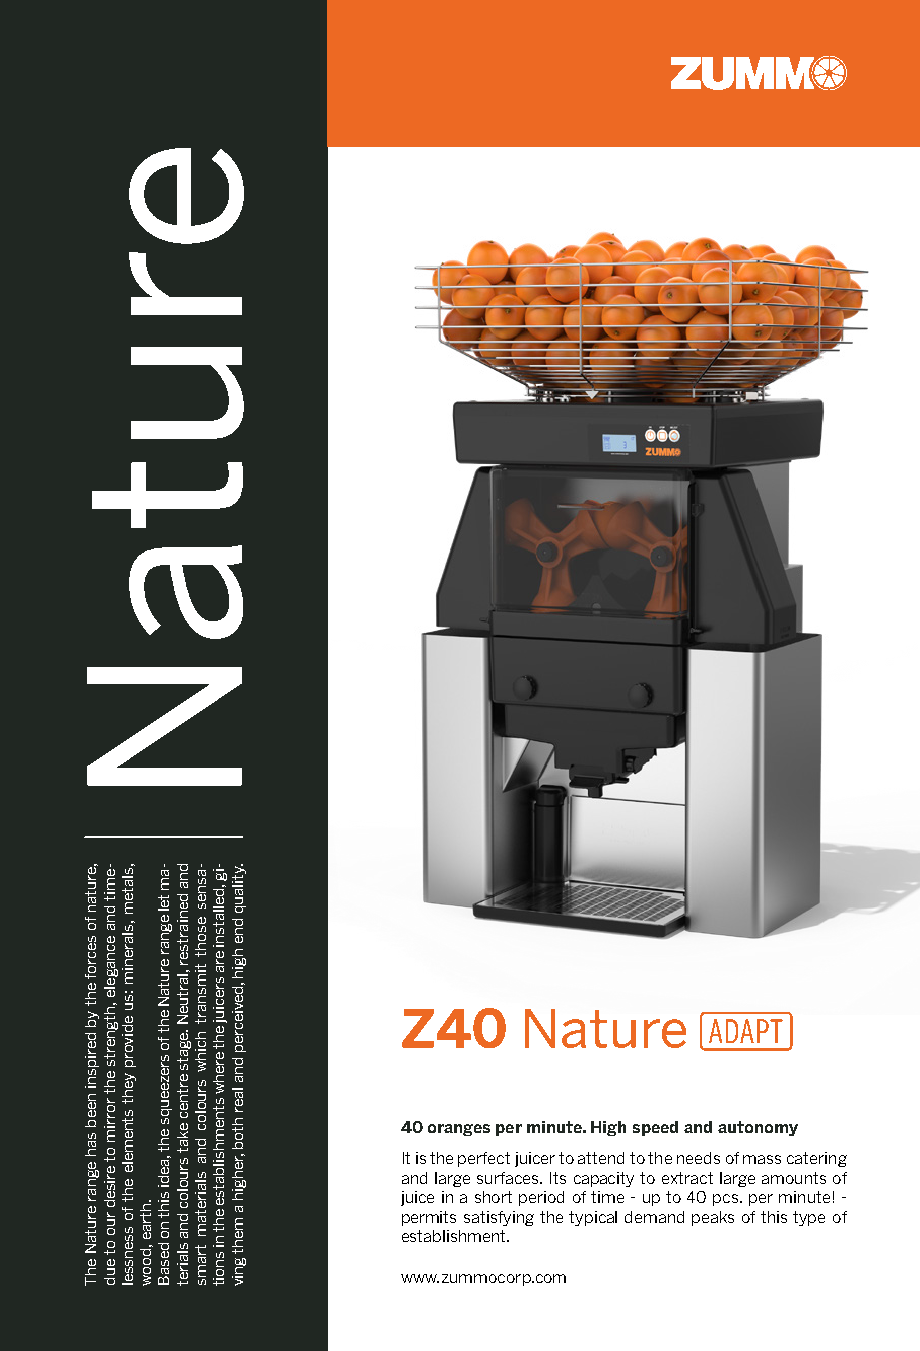 The height and width of the screenshot is (1351, 920). I want to click on speed, so click(655, 1128).
